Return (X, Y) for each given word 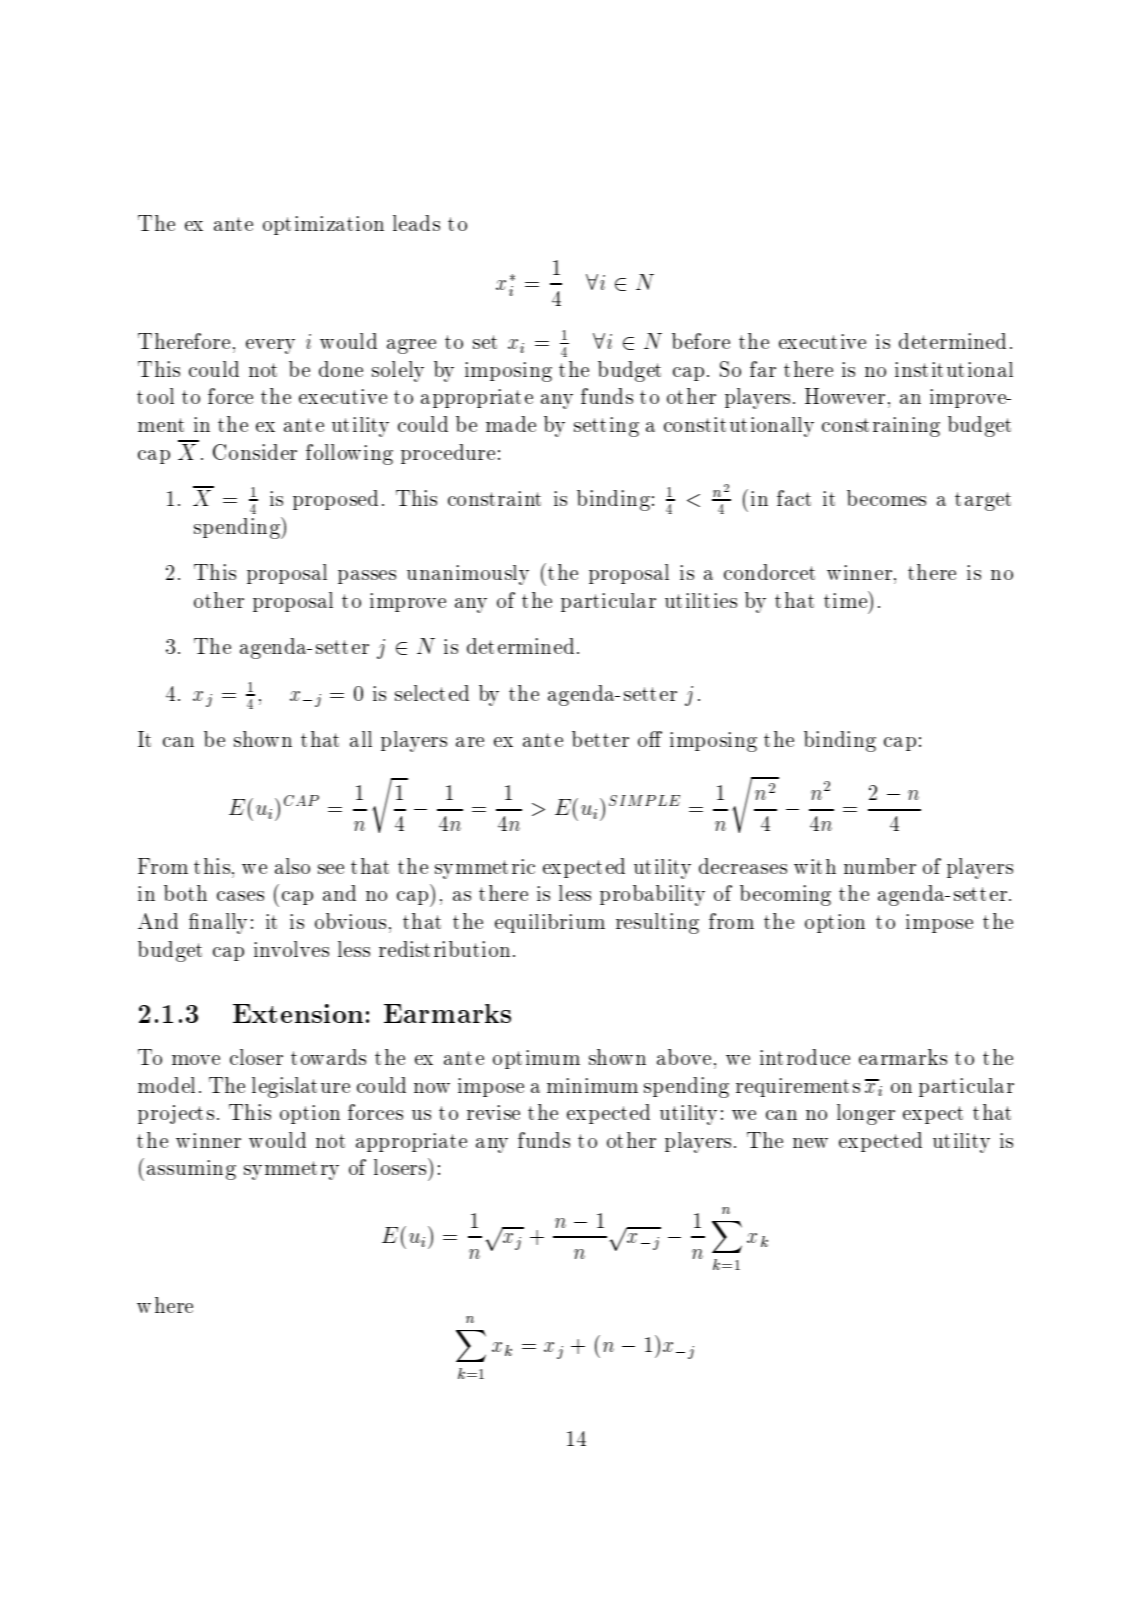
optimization (323, 225)
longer (866, 1114)
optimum (536, 1059)
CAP (301, 800)
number (880, 866)
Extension (298, 1013)
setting (606, 427)
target (983, 501)
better (600, 739)
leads (416, 223)
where (165, 1305)
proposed (335, 500)
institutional (954, 369)
